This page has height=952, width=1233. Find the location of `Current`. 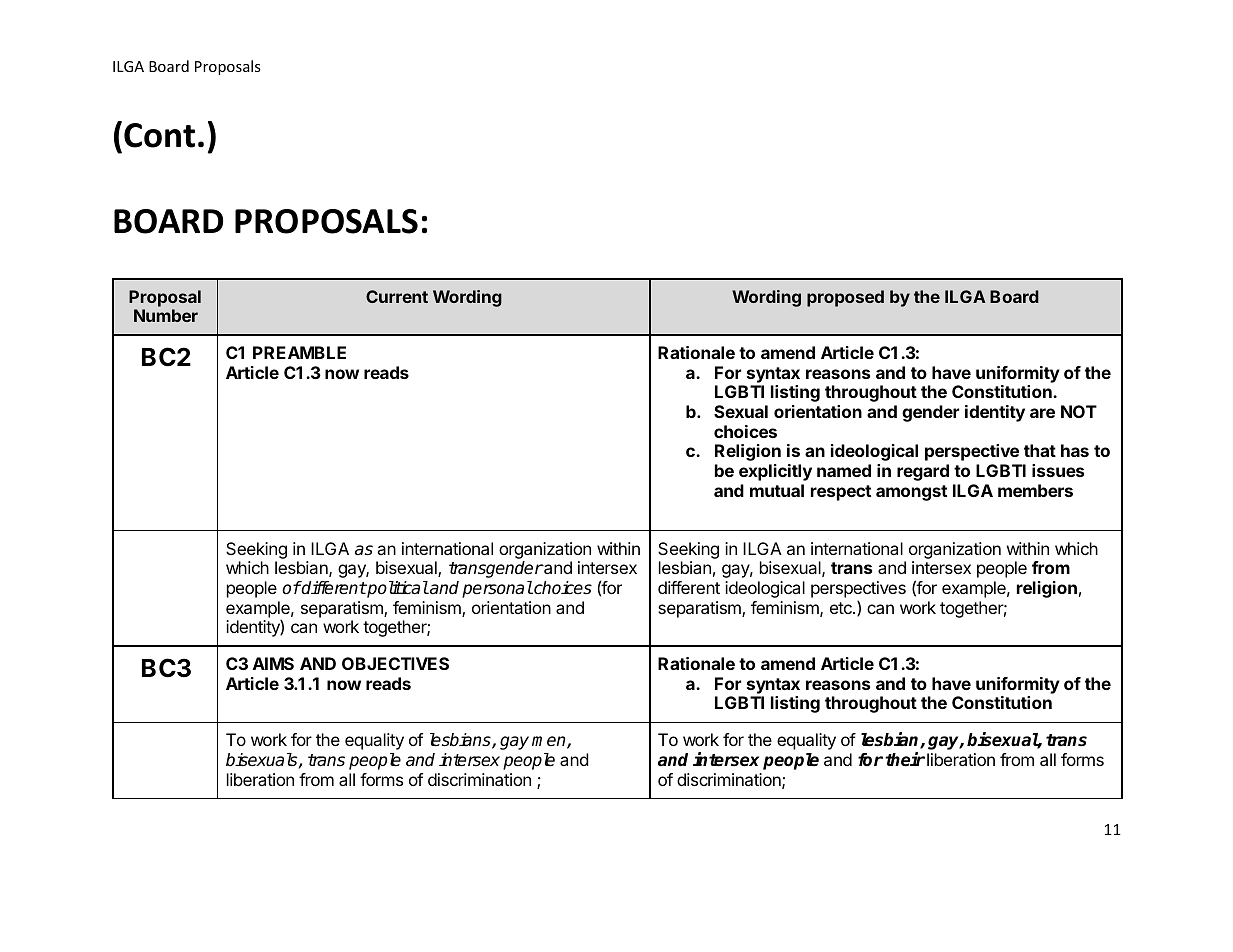

Current is located at coordinates (397, 296).
